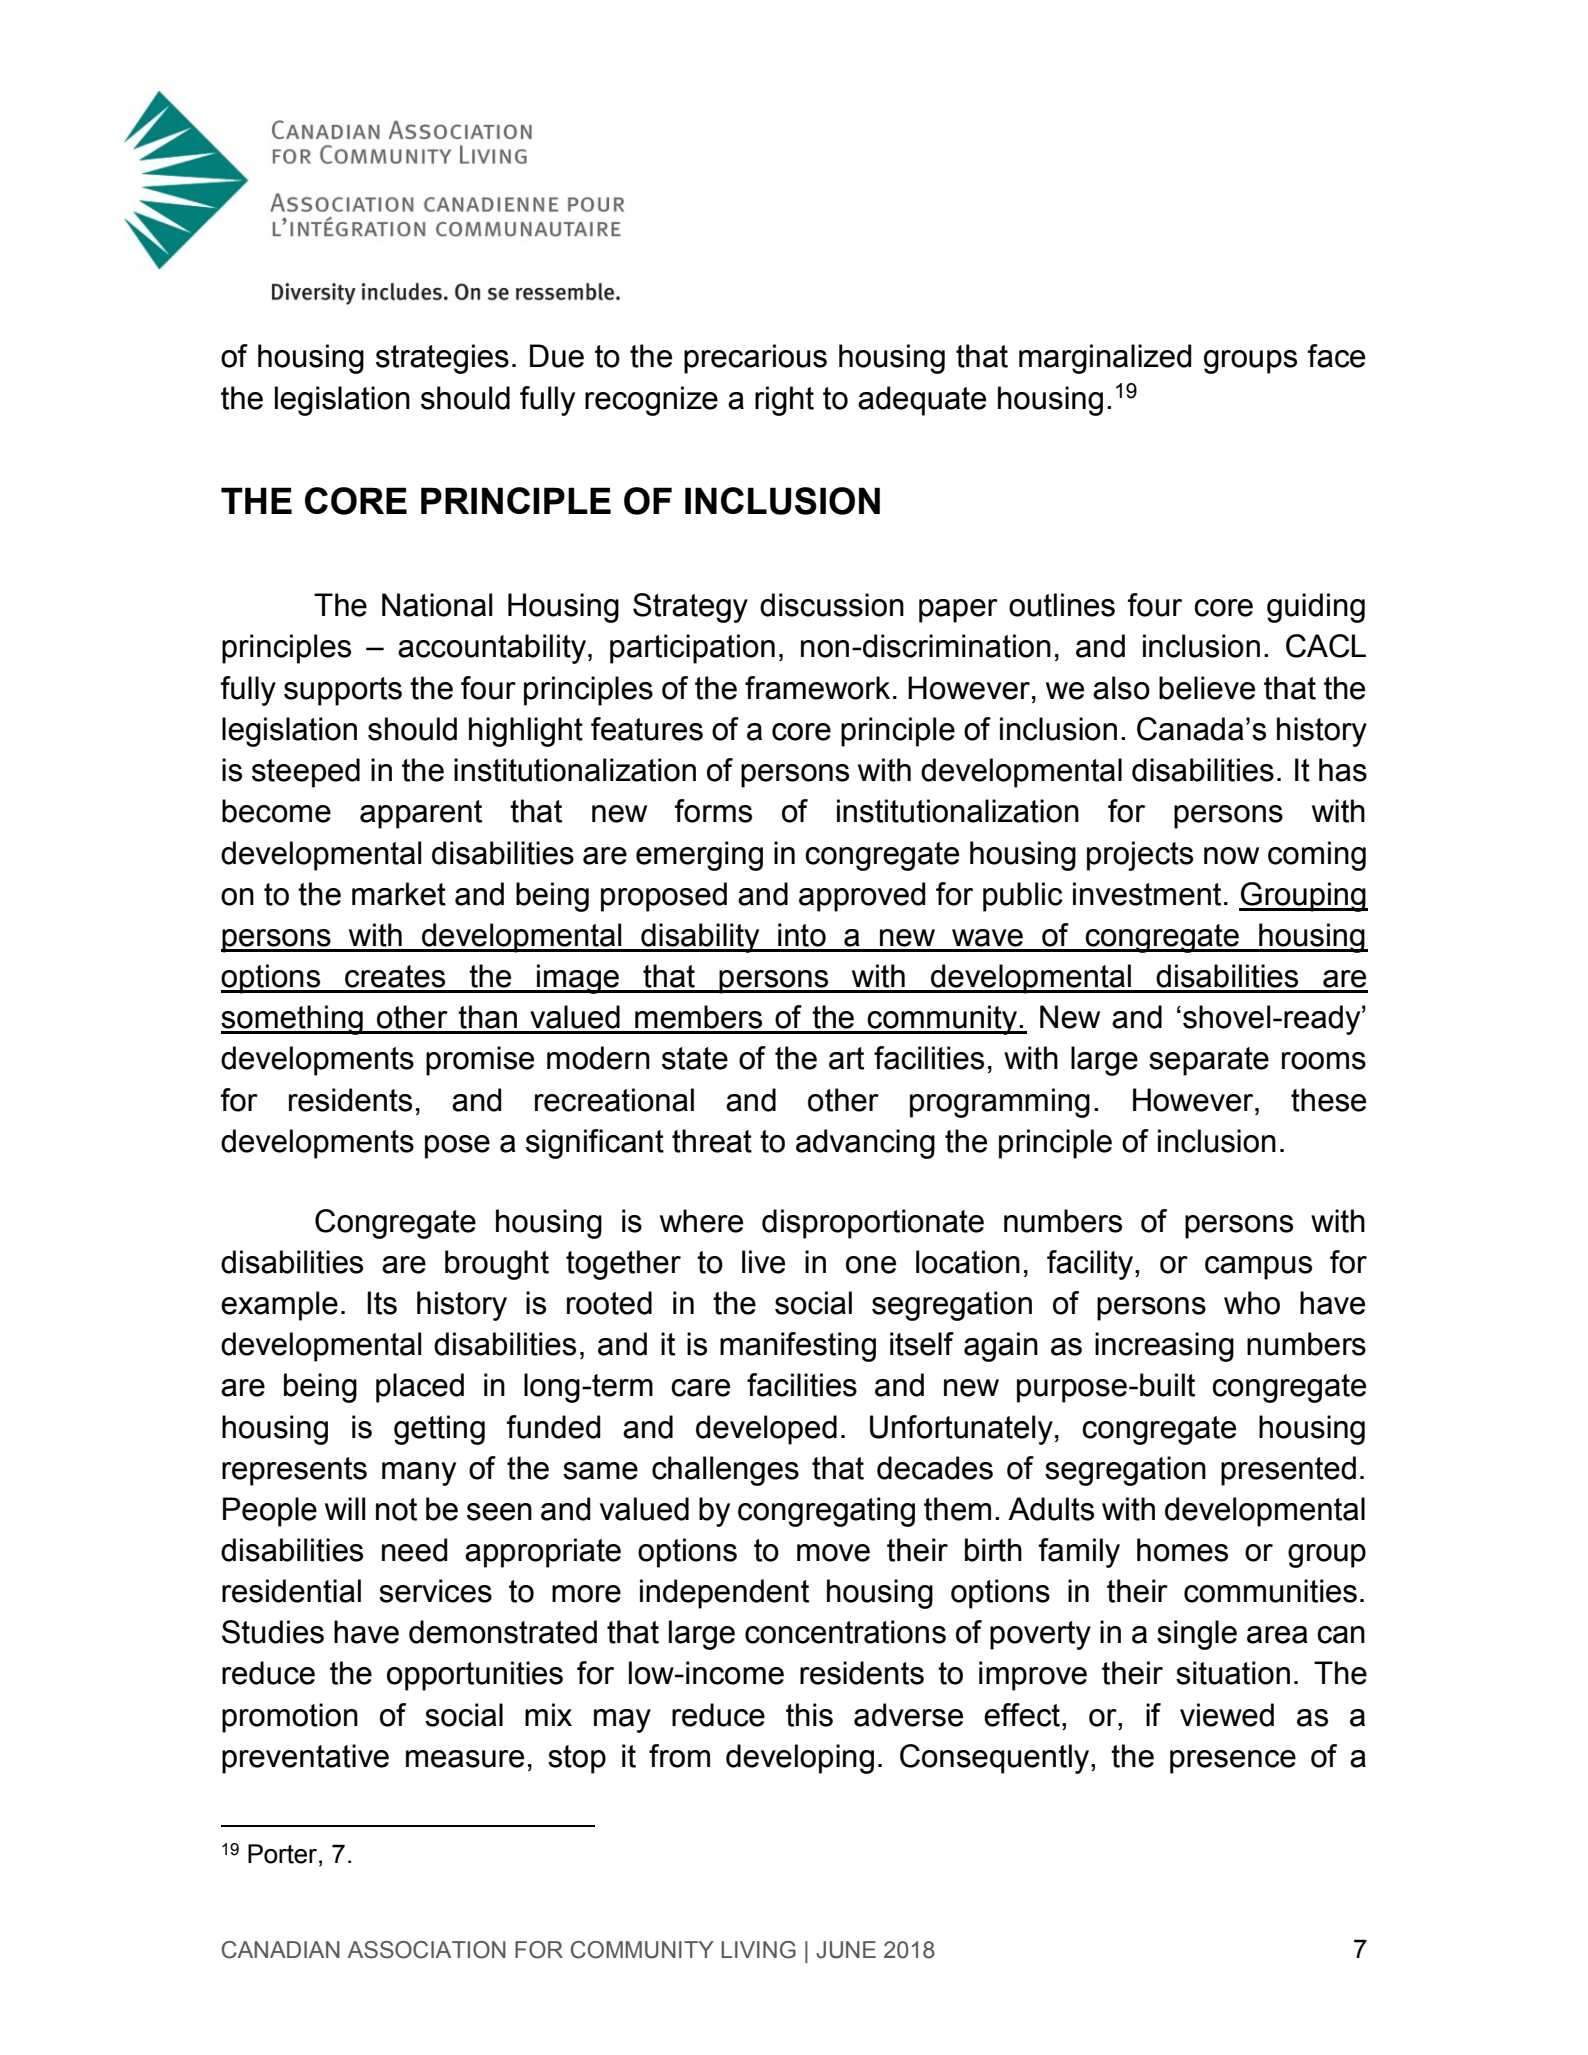 The width and height of the page is (1588, 2055). What do you see at coordinates (427, 1950) in the page?
I see `ASSOCIATION` at bounding box center [427, 1950].
